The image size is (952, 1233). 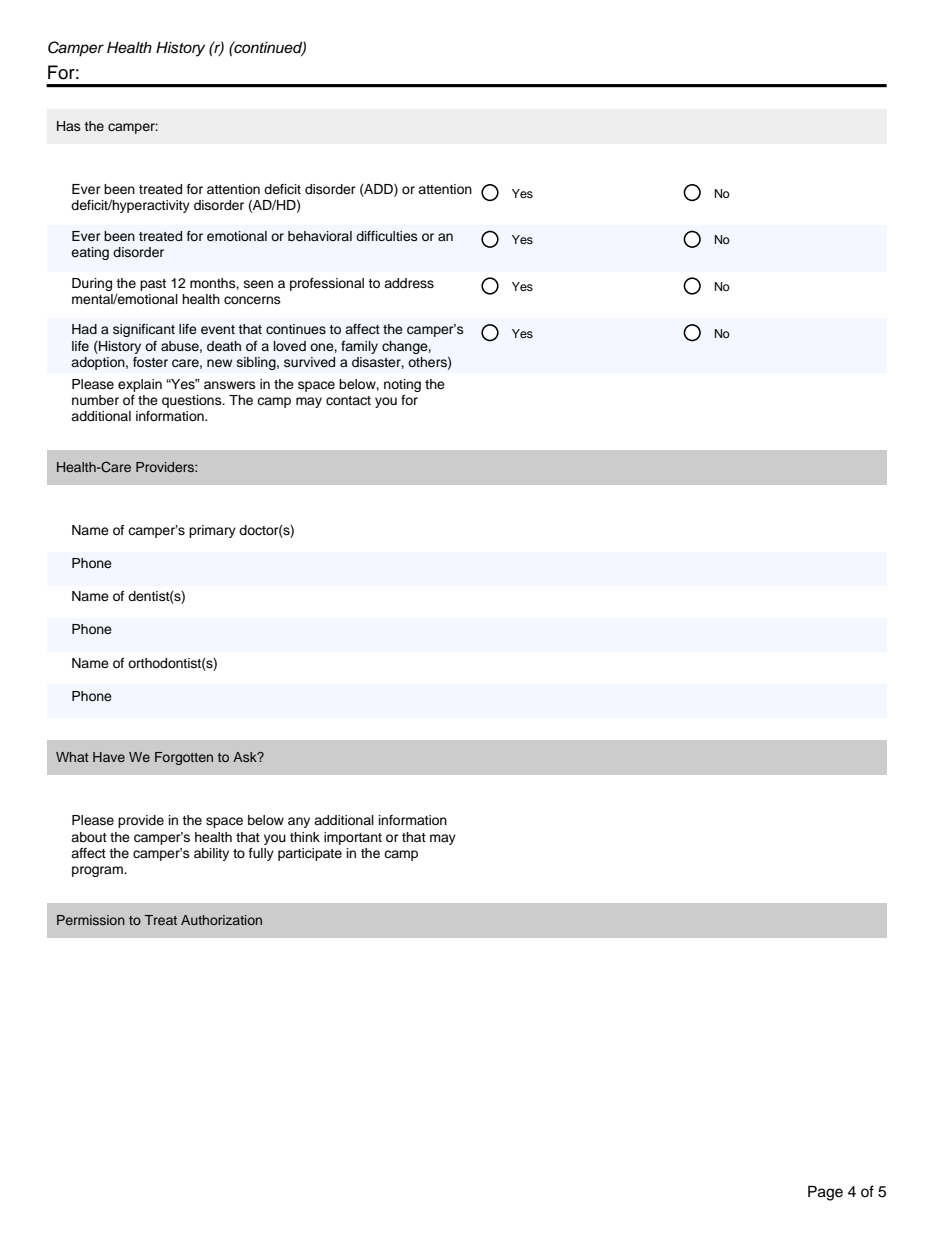 What do you see at coordinates (825, 1193) in the screenshot?
I see `Page` at bounding box center [825, 1193].
